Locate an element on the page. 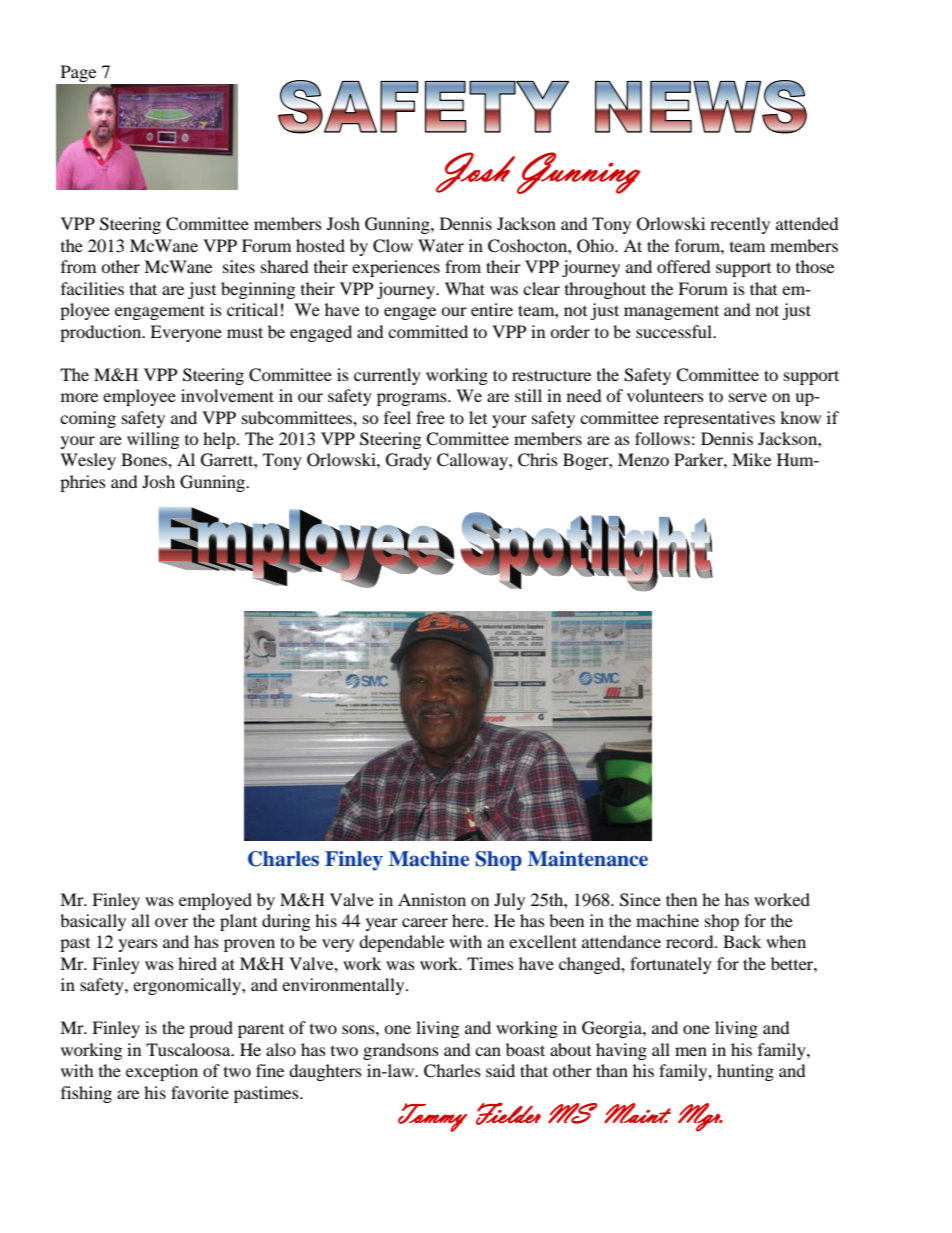 This document has width=952, height=1233. Tommy is located at coordinates (432, 1117).
